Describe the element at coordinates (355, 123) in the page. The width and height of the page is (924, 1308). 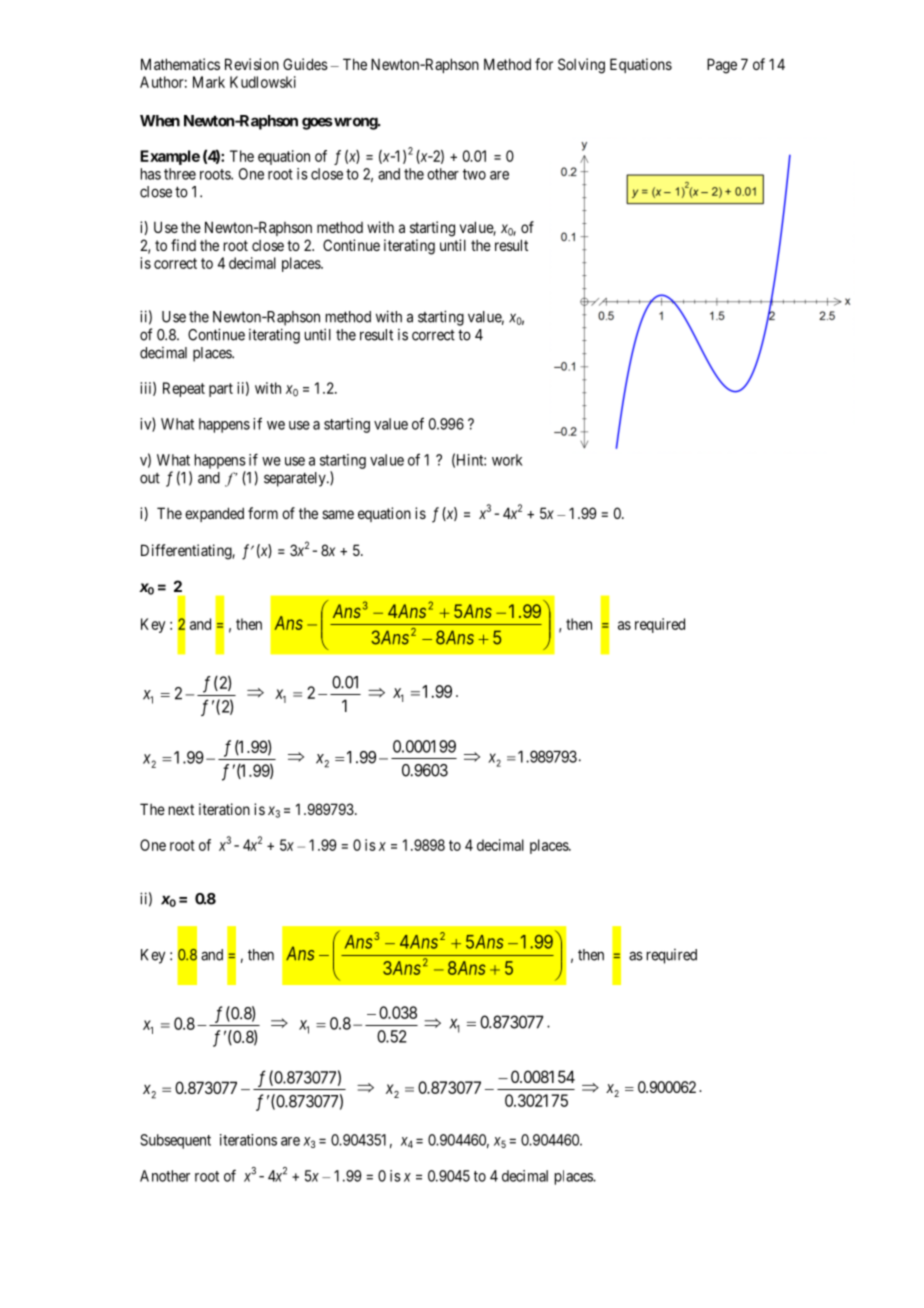
I see `wrong` at that location.
